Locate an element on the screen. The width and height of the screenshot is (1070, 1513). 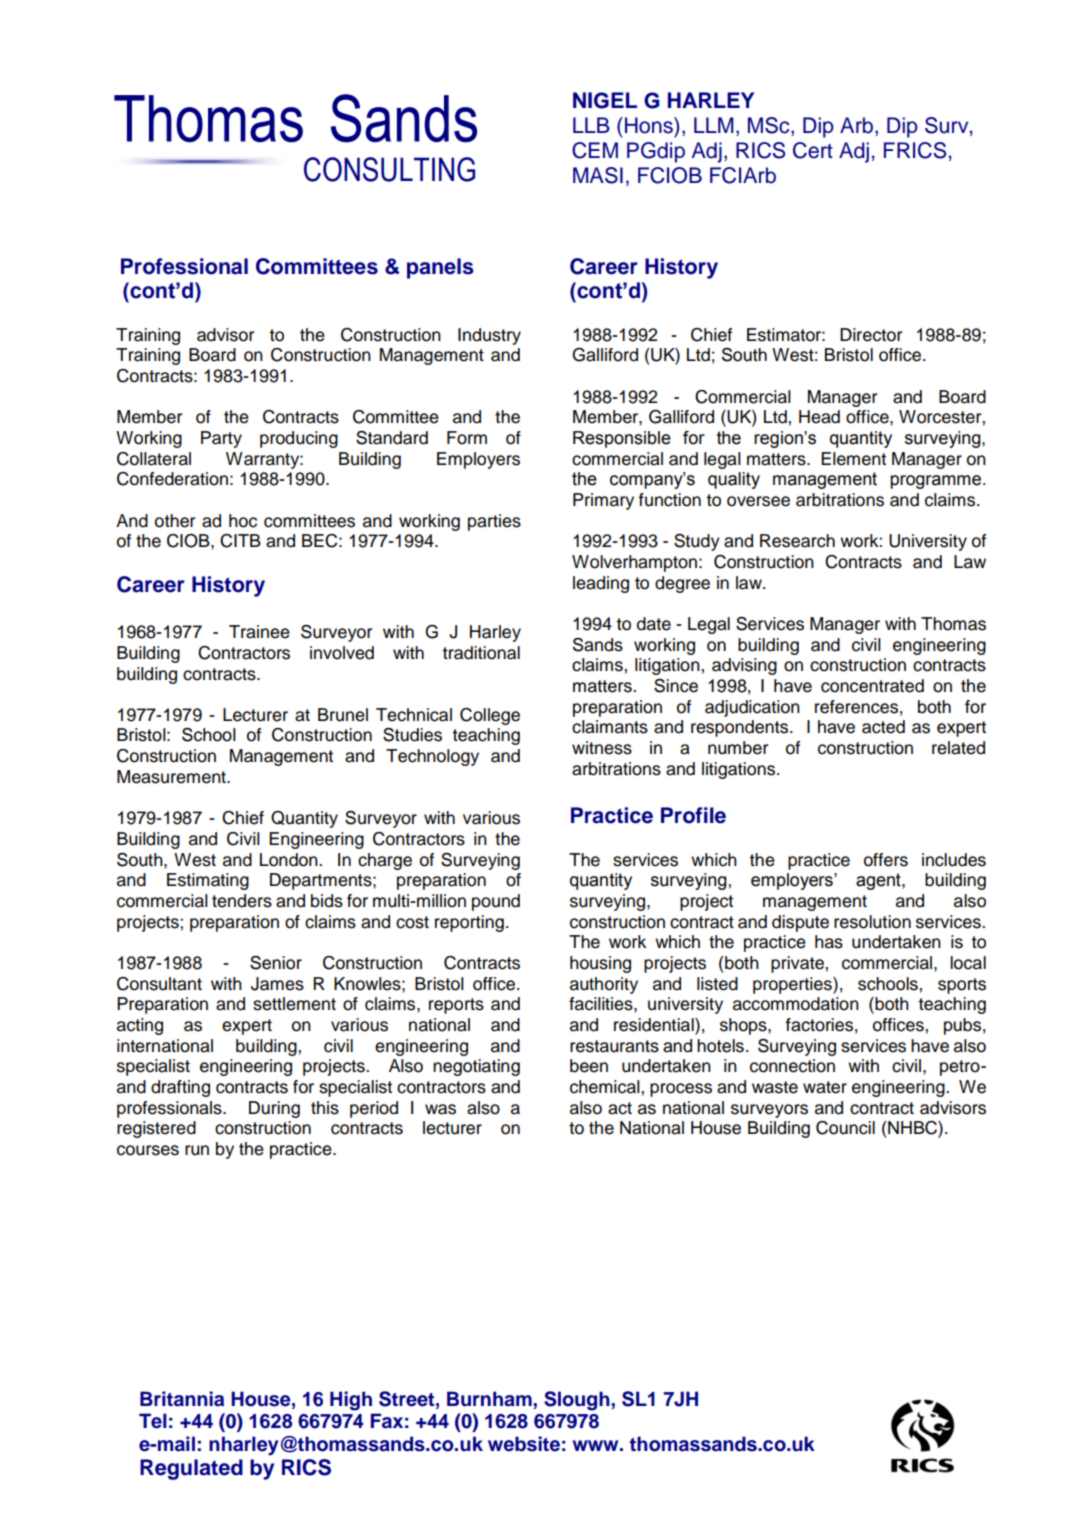
Slough is located at coordinates (577, 1401).
